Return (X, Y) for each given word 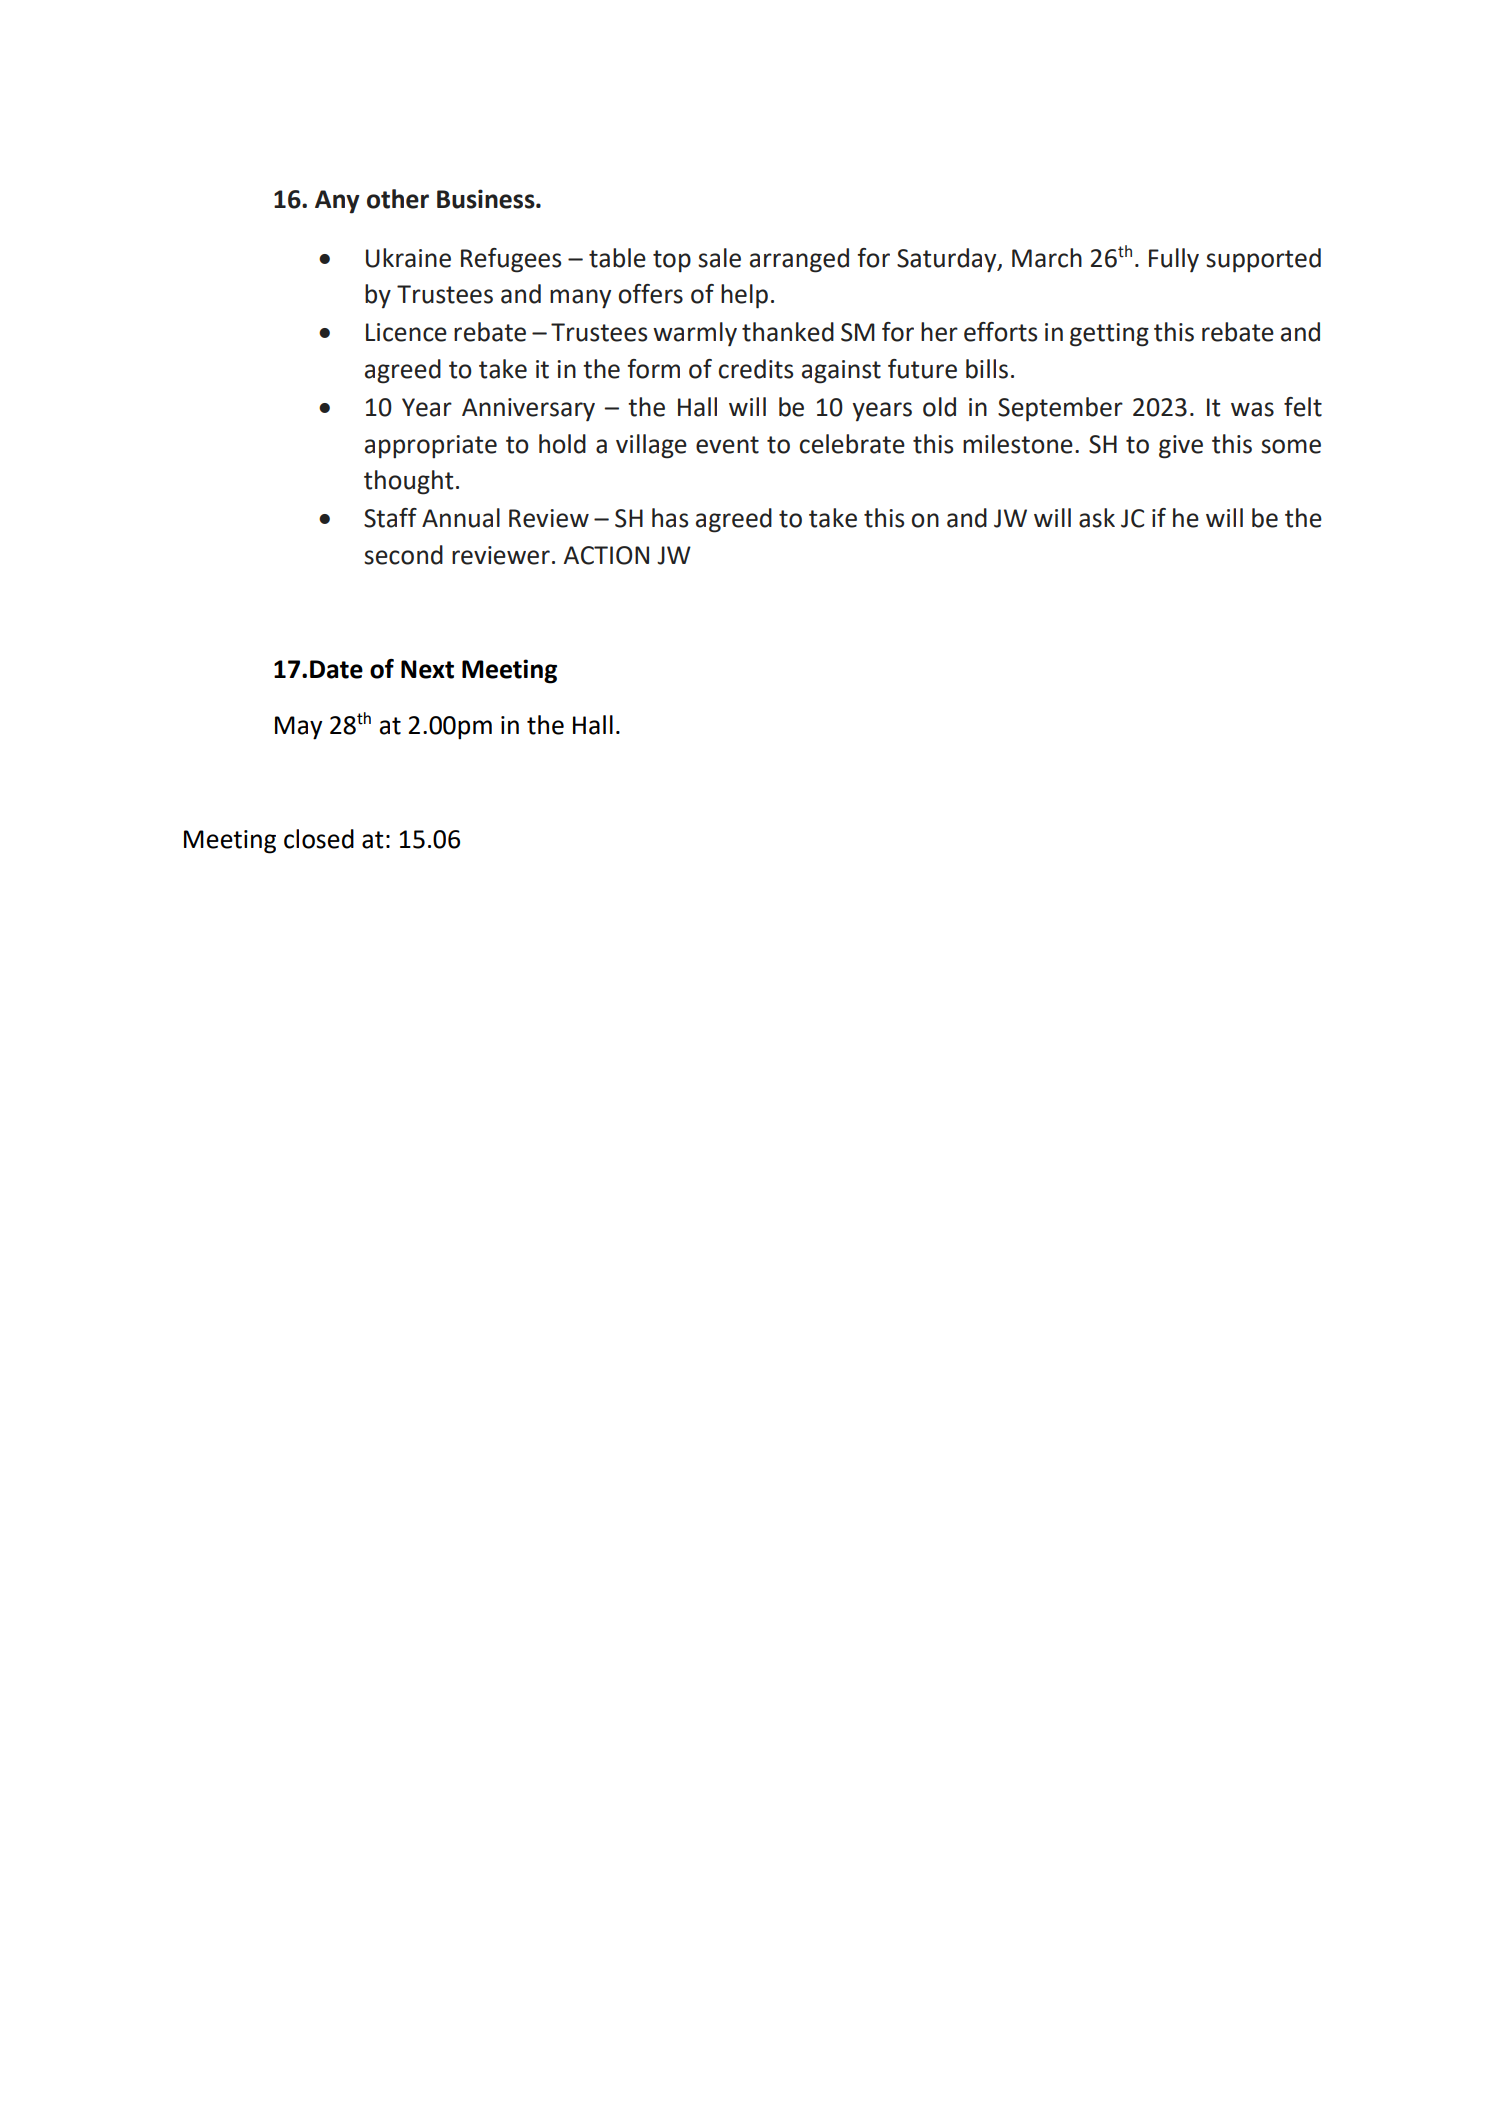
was (1252, 409)
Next (427, 669)
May (298, 728)
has (670, 518)
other (398, 199)
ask (1097, 518)
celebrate (852, 444)
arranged (799, 260)
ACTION (606, 555)
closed (319, 839)
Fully (1174, 260)
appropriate (431, 447)
